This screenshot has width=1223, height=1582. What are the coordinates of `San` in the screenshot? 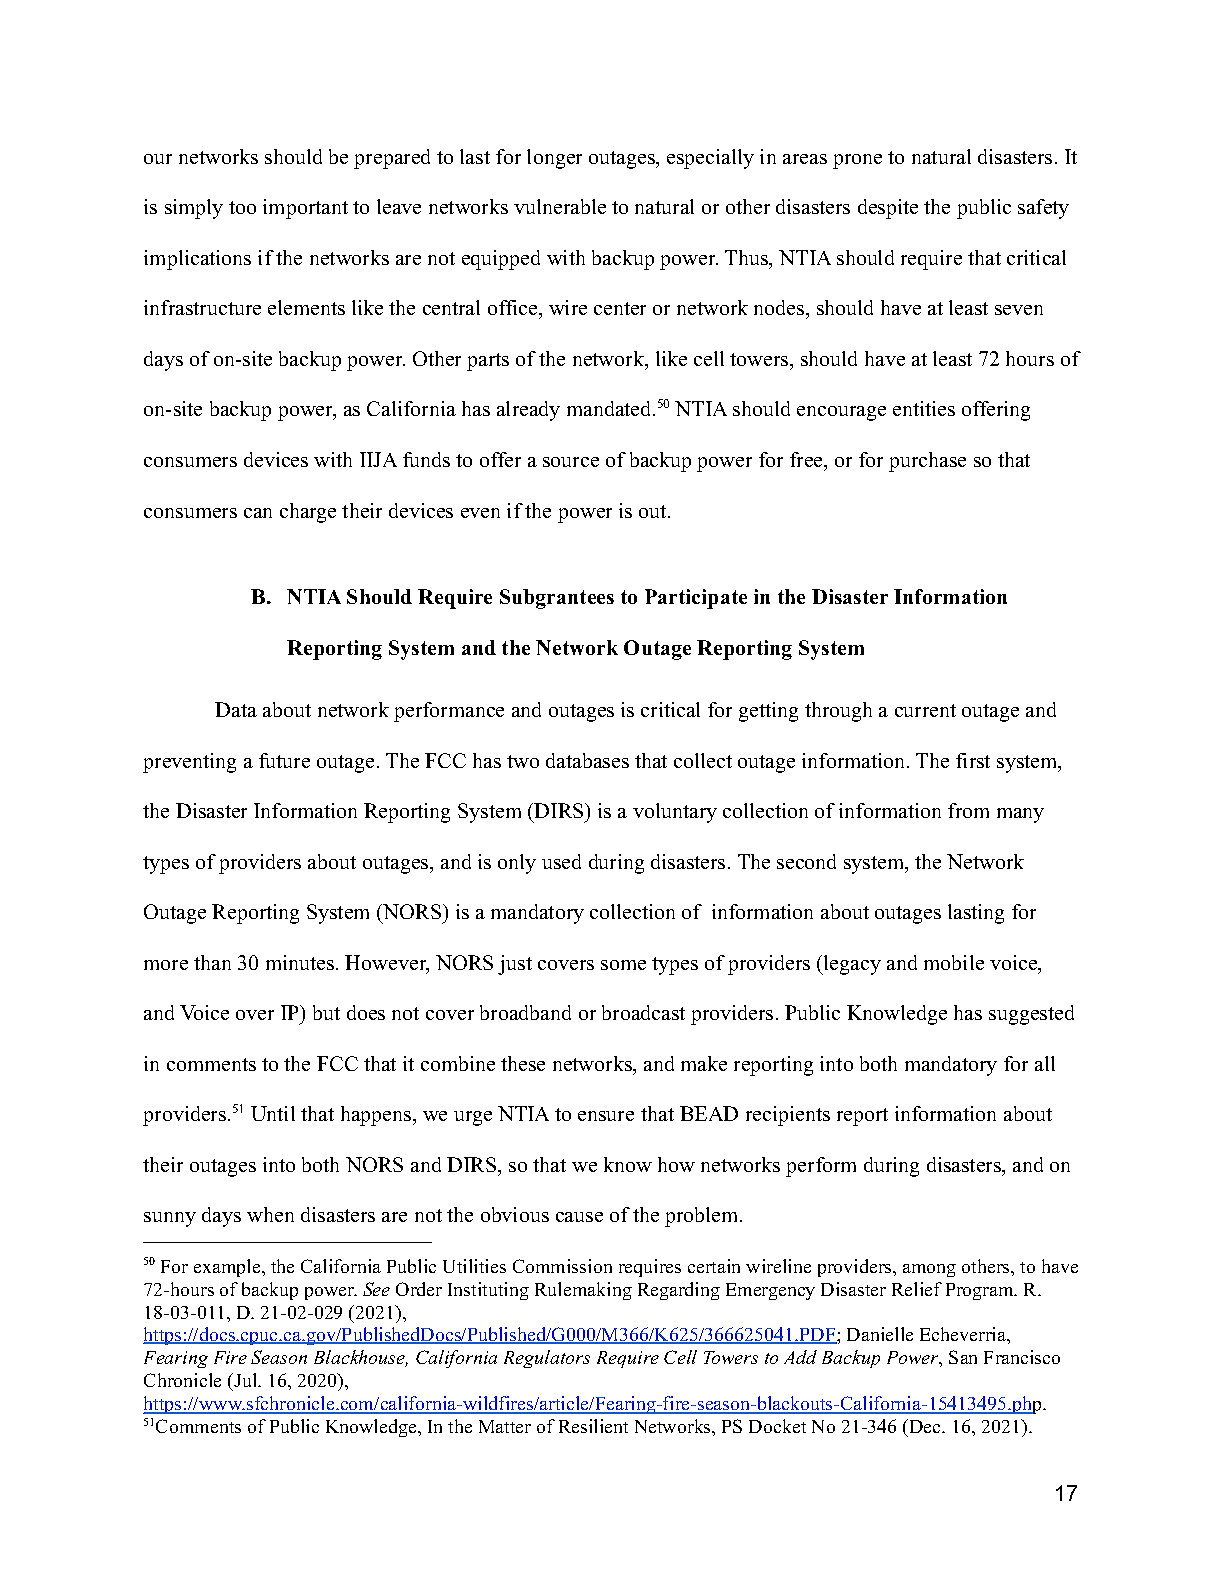 It's located at (963, 1357).
